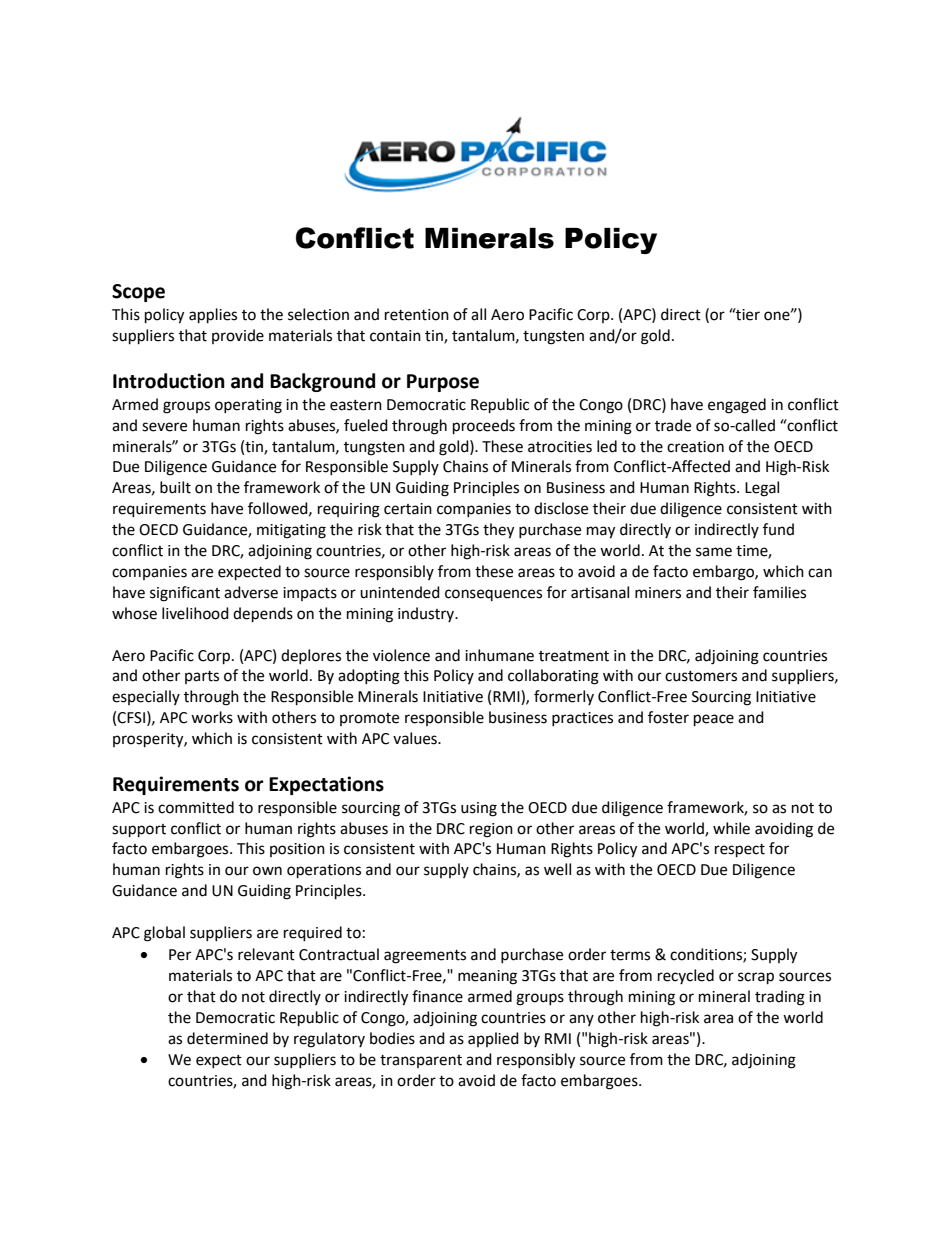 The image size is (952, 1233). What do you see at coordinates (227, 1038) in the screenshot?
I see `determined` at bounding box center [227, 1038].
